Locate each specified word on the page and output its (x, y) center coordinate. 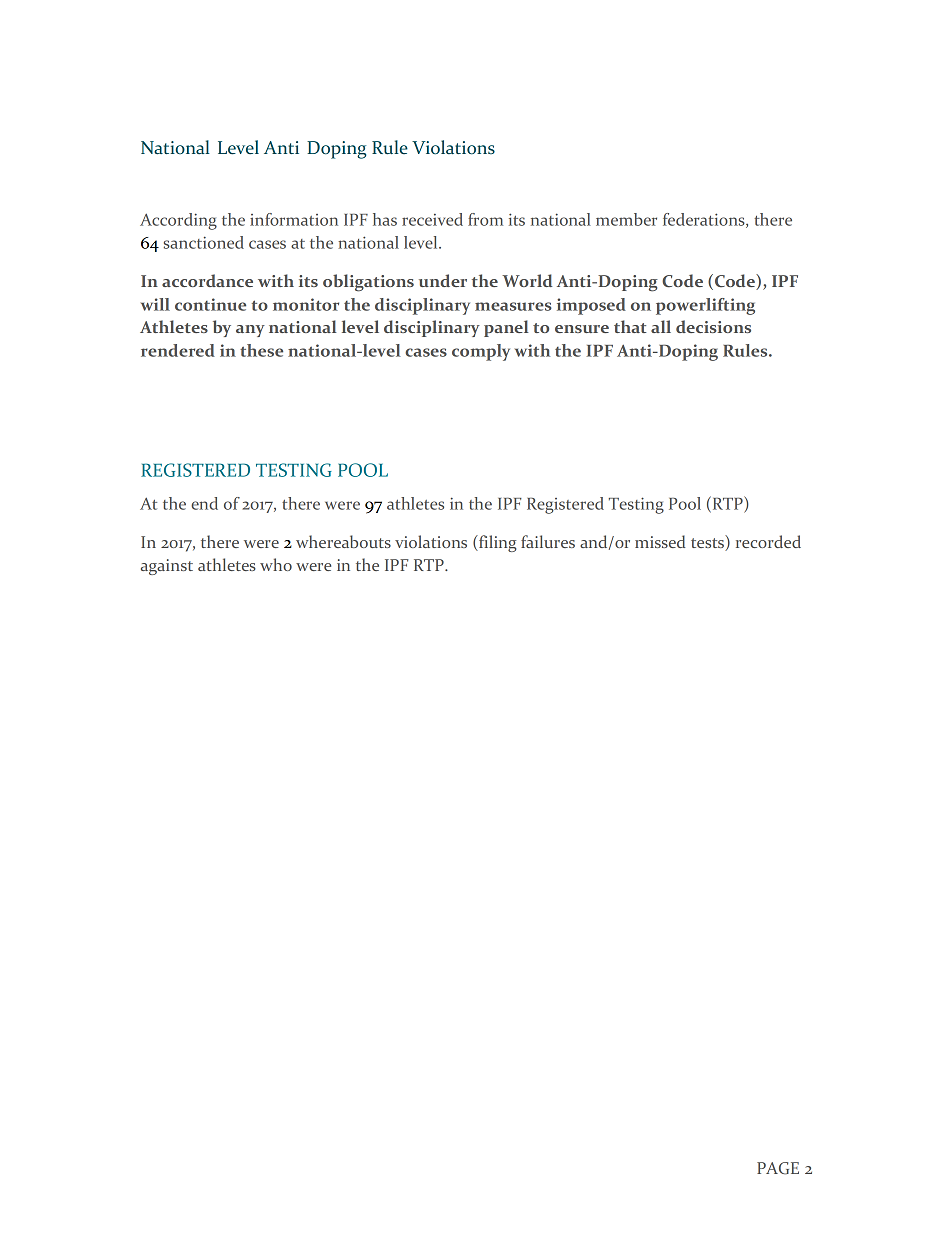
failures (548, 541)
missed (660, 541)
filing (497, 543)
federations (705, 220)
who (276, 564)
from (485, 219)
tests (708, 544)
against (167, 567)
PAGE (778, 1168)
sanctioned (204, 242)
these (261, 350)
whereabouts (343, 541)
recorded (768, 541)
